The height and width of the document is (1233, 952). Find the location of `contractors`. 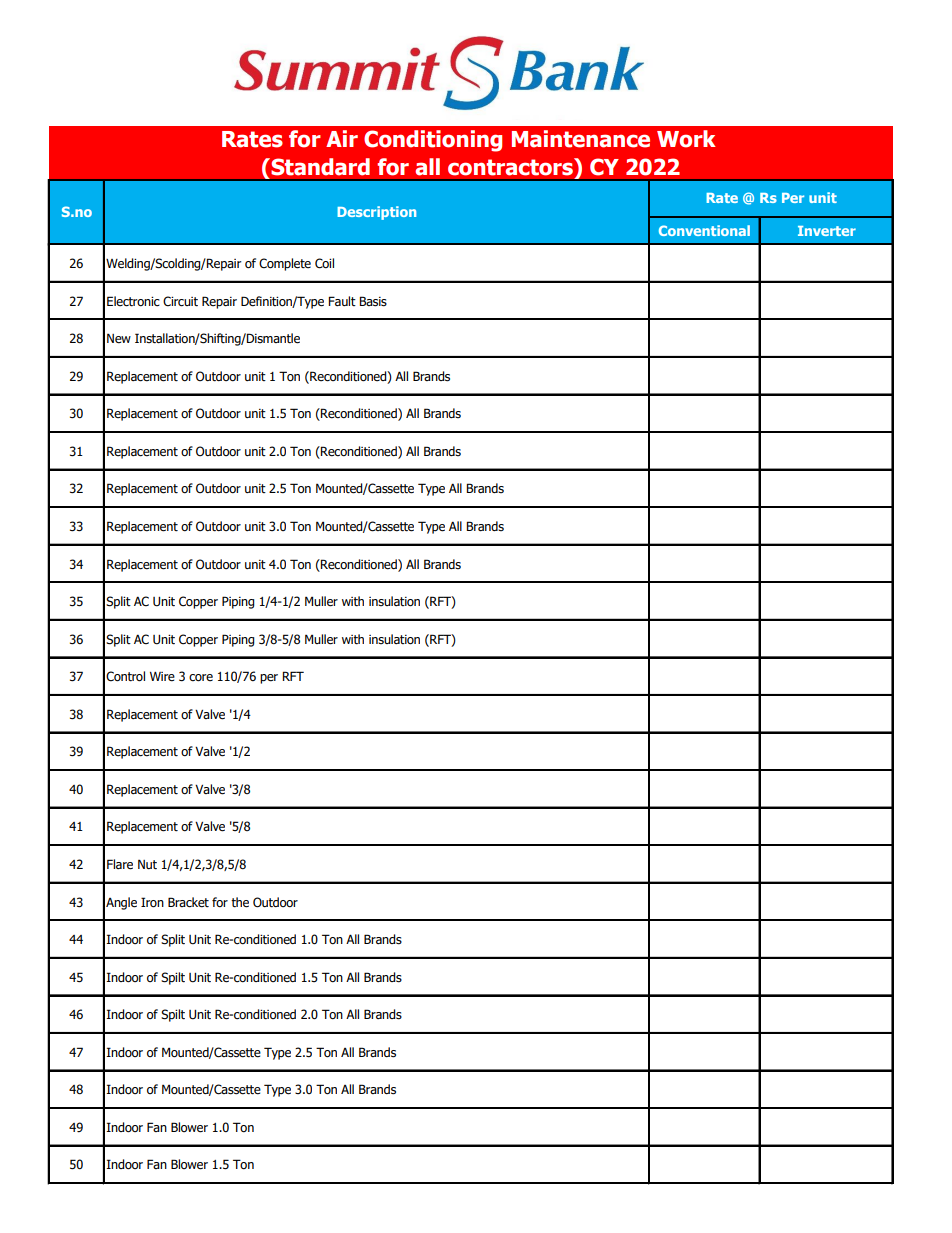

contractors is located at coordinates (512, 167).
